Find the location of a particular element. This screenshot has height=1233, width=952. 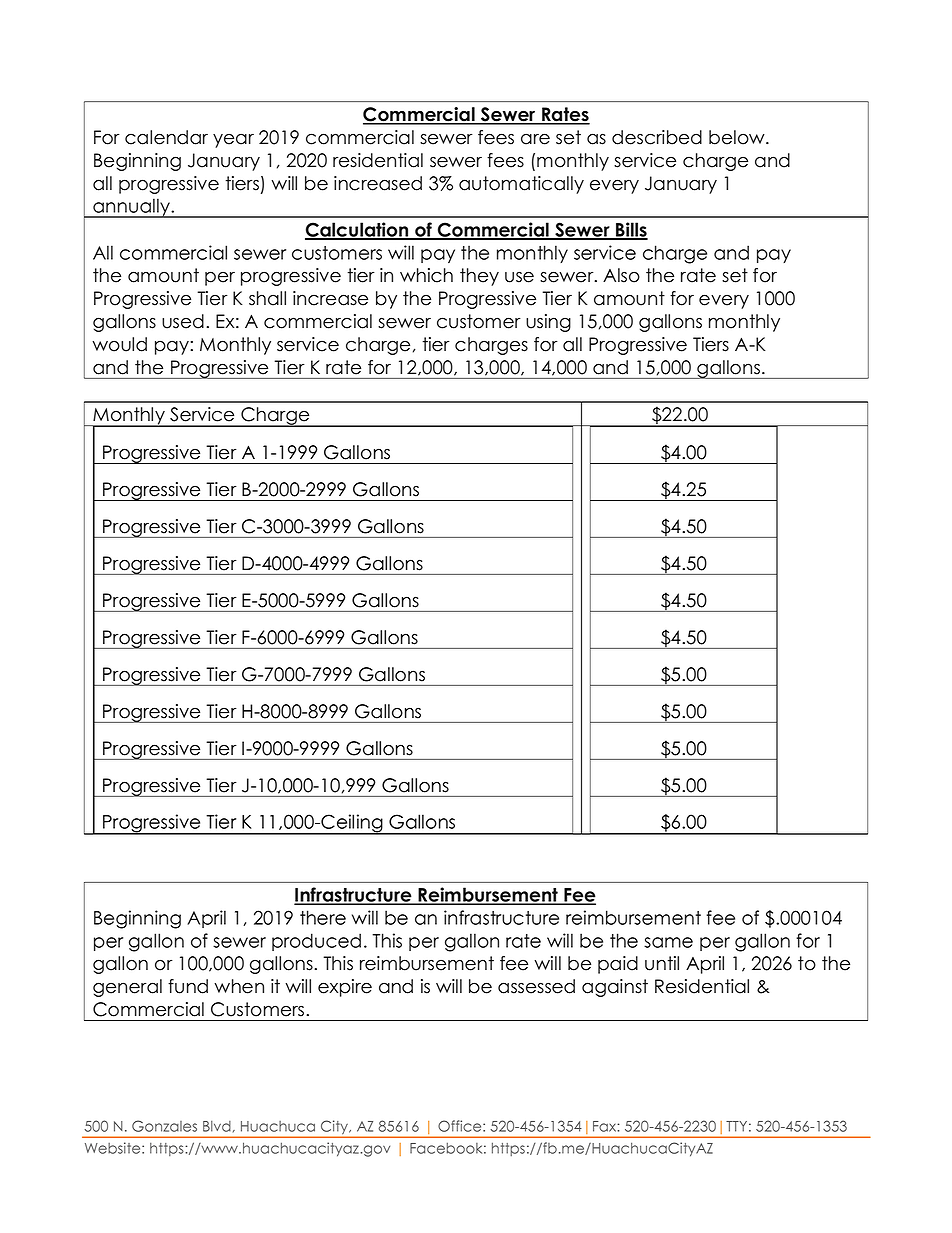

described is located at coordinates (657, 137).
